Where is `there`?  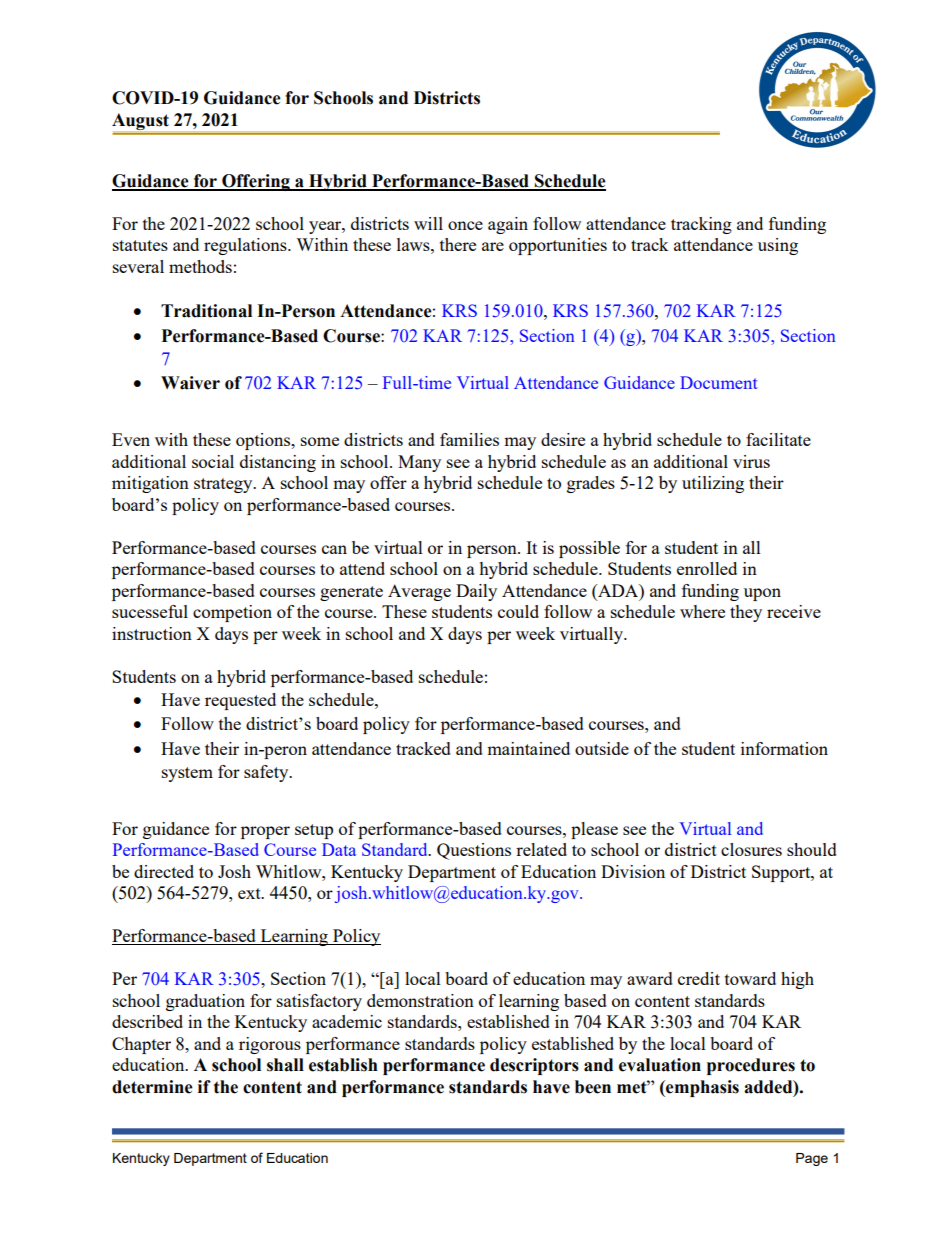
there is located at coordinates (458, 244).
